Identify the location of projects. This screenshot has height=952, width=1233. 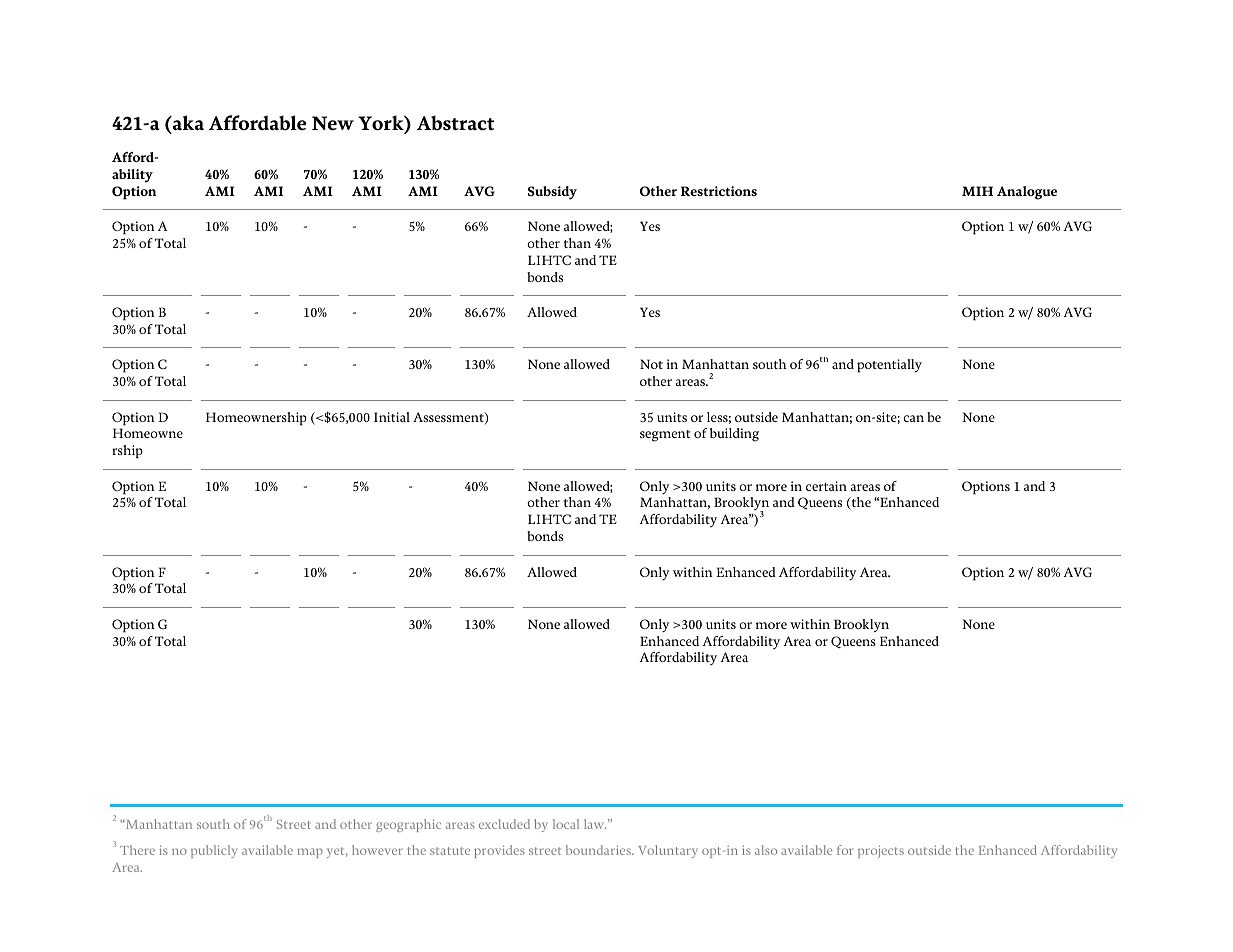
(881, 852).
